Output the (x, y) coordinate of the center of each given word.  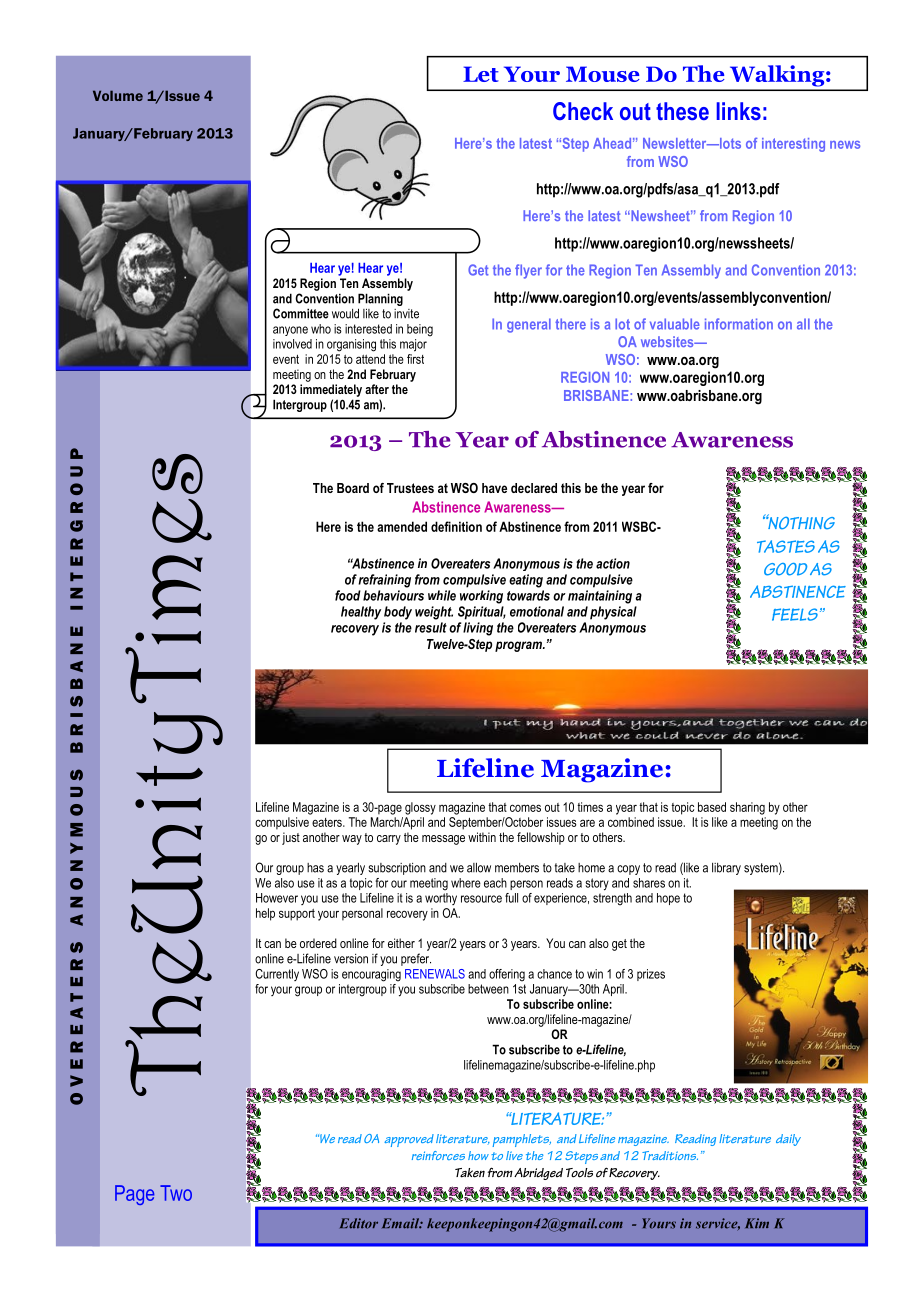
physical (613, 613)
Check (583, 111)
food (348, 595)
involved (292, 344)
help (265, 914)
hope (668, 899)
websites (668, 341)
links (739, 111)
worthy (441, 899)
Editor (359, 1223)
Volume (118, 95)
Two (176, 1193)
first (415, 359)
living (478, 629)
